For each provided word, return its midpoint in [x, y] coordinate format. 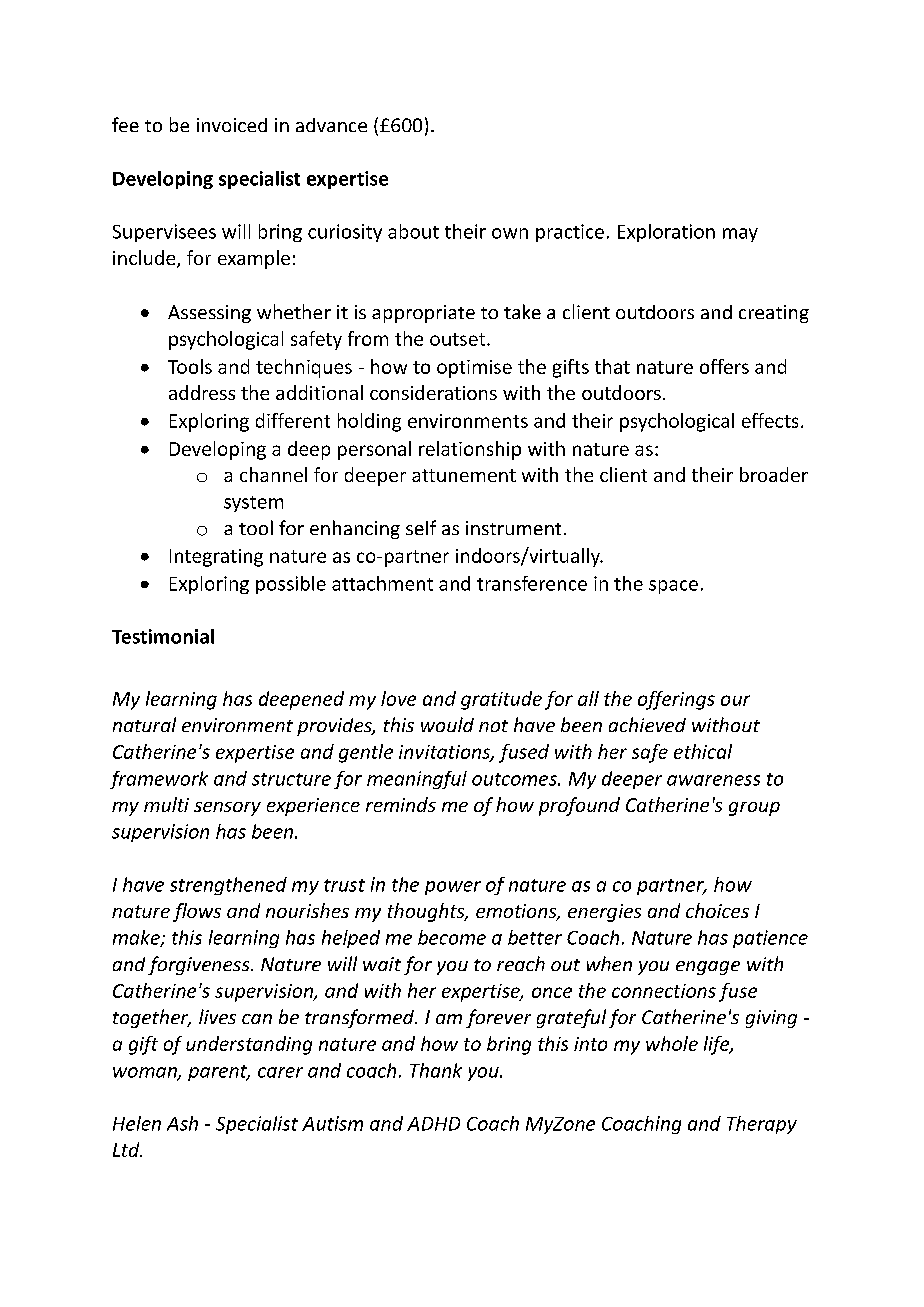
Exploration [666, 233]
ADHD [433, 1124]
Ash [182, 1123]
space [673, 587]
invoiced [232, 125]
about [413, 231]
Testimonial [163, 636]
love [398, 698]
